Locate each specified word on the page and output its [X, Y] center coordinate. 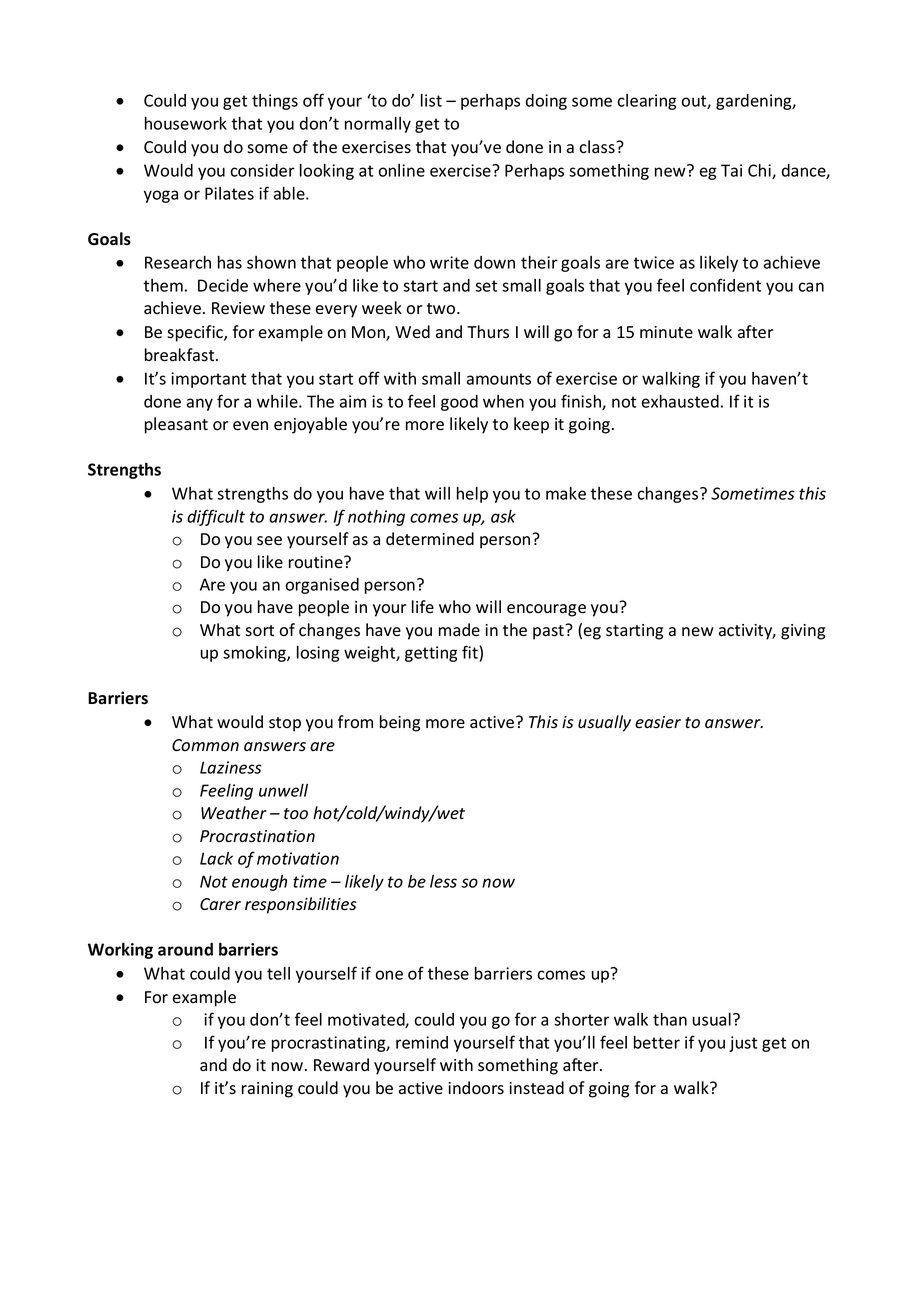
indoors [476, 1088]
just [743, 1044]
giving [803, 632]
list [431, 100]
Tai [731, 170]
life [423, 606]
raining [267, 1090]
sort [259, 631]
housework [186, 123]
